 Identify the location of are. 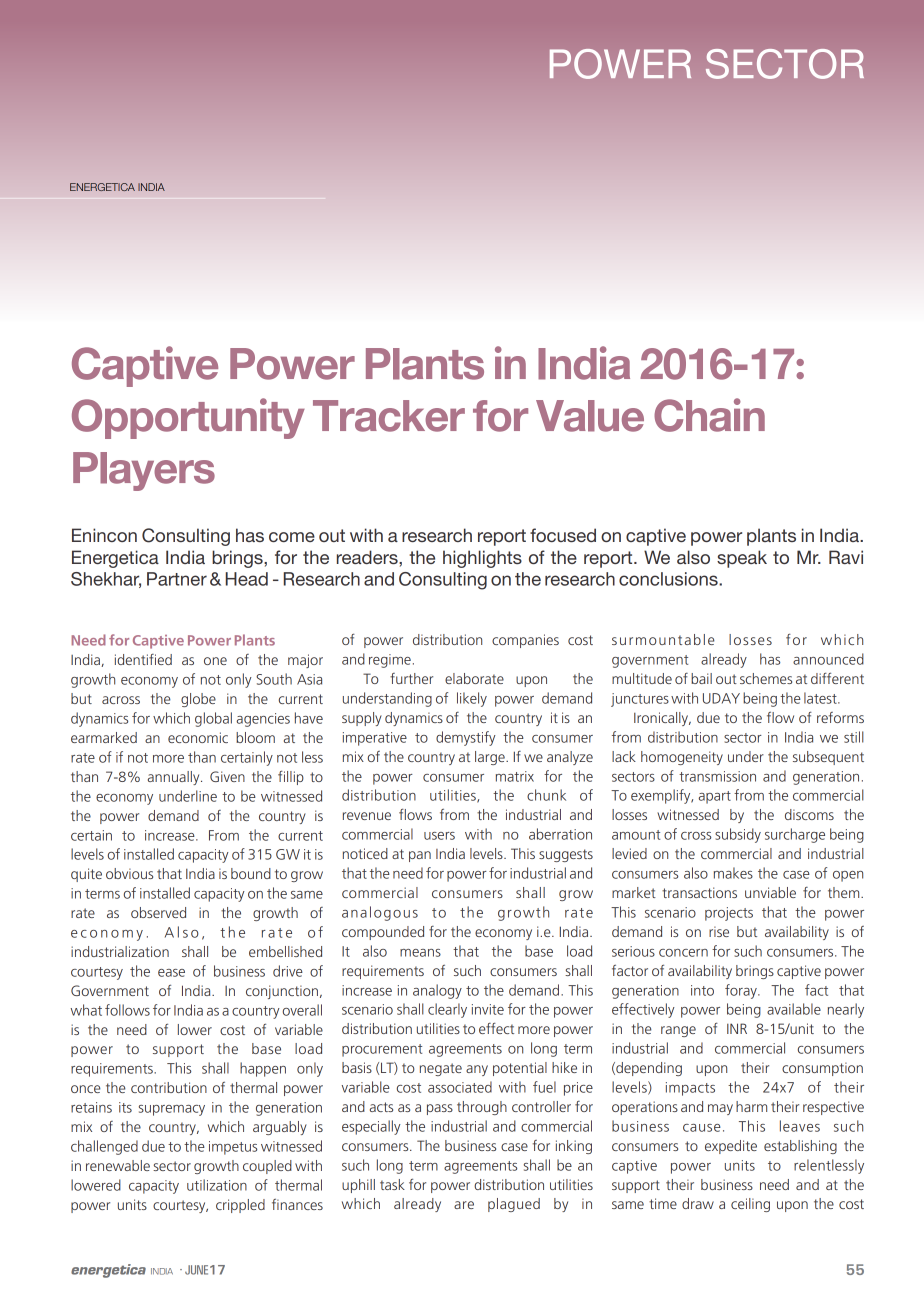
(464, 1205).
